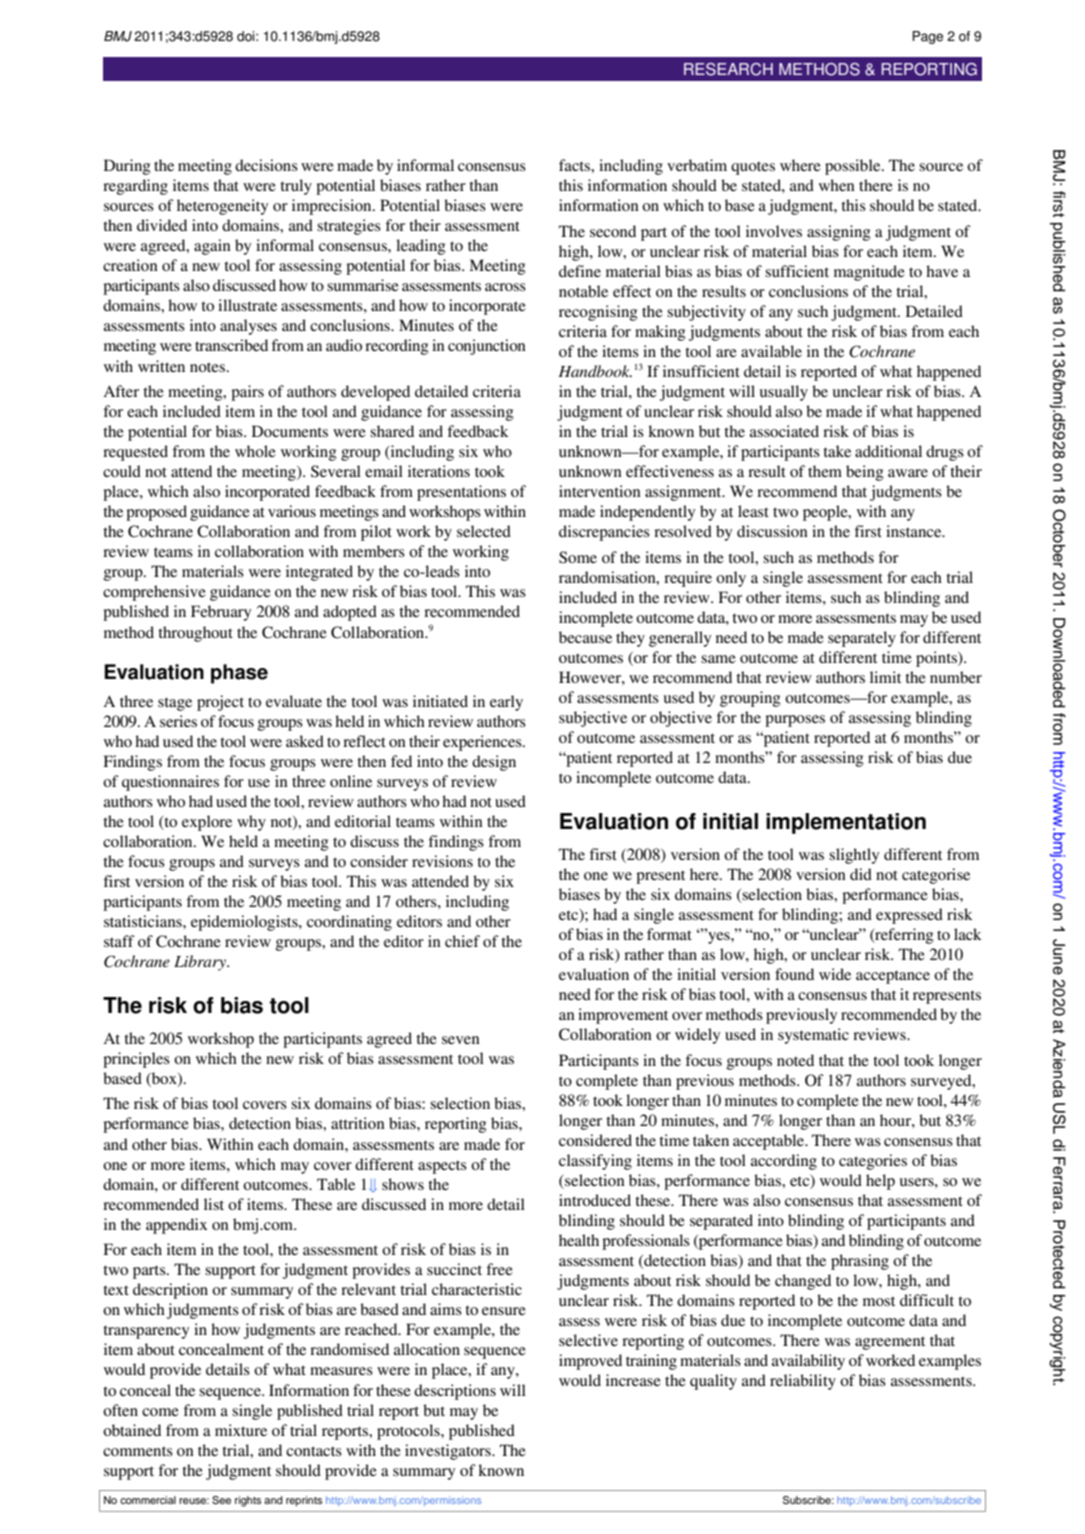 The width and height of the page is (1085, 1534). I want to click on verbatim, so click(697, 165).
